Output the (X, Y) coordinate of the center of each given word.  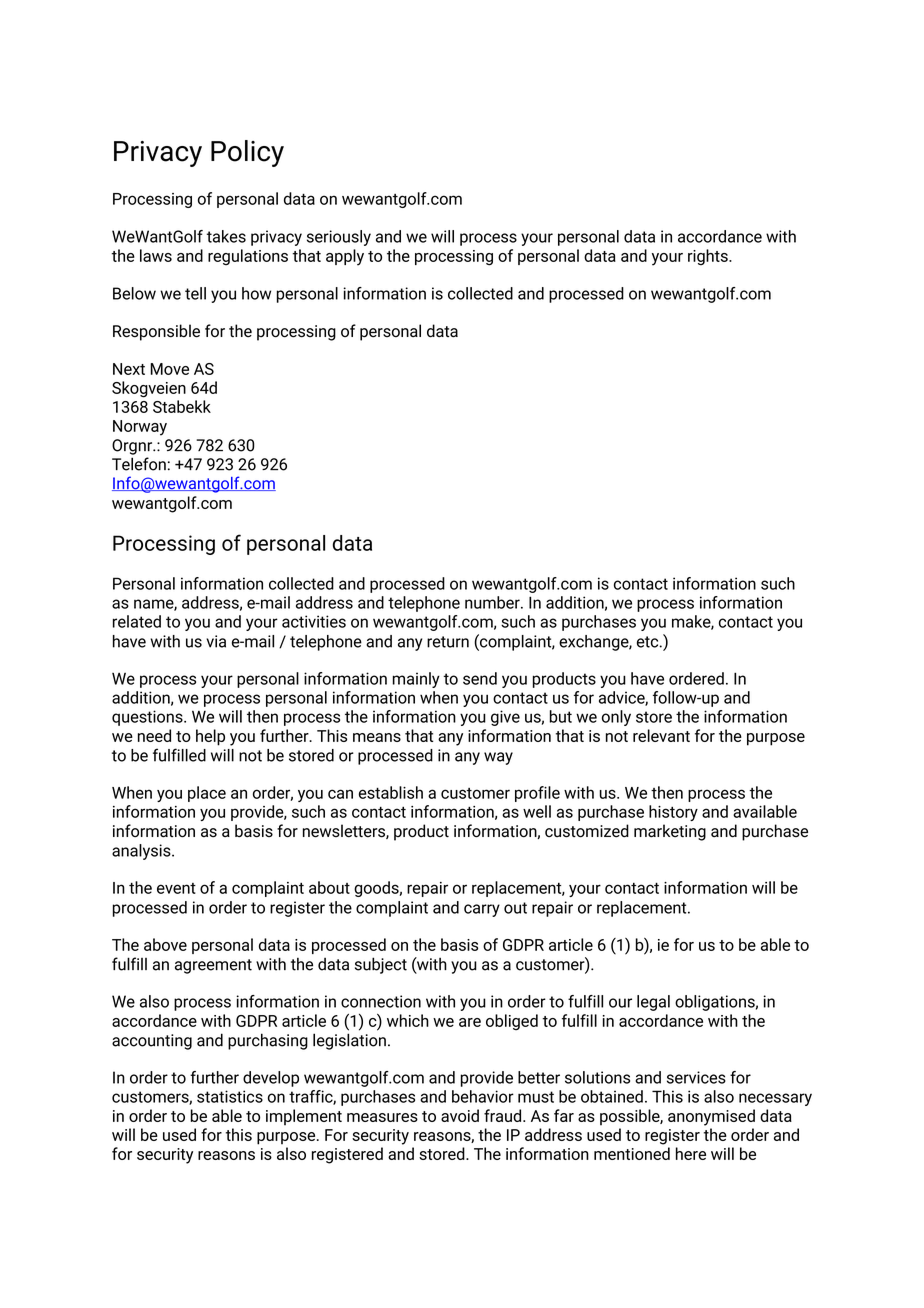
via (216, 641)
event (176, 888)
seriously (339, 238)
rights (709, 257)
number (493, 602)
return (448, 642)
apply (345, 257)
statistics (230, 1096)
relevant (661, 735)
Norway (140, 428)
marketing (670, 832)
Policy (247, 153)
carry (482, 910)
